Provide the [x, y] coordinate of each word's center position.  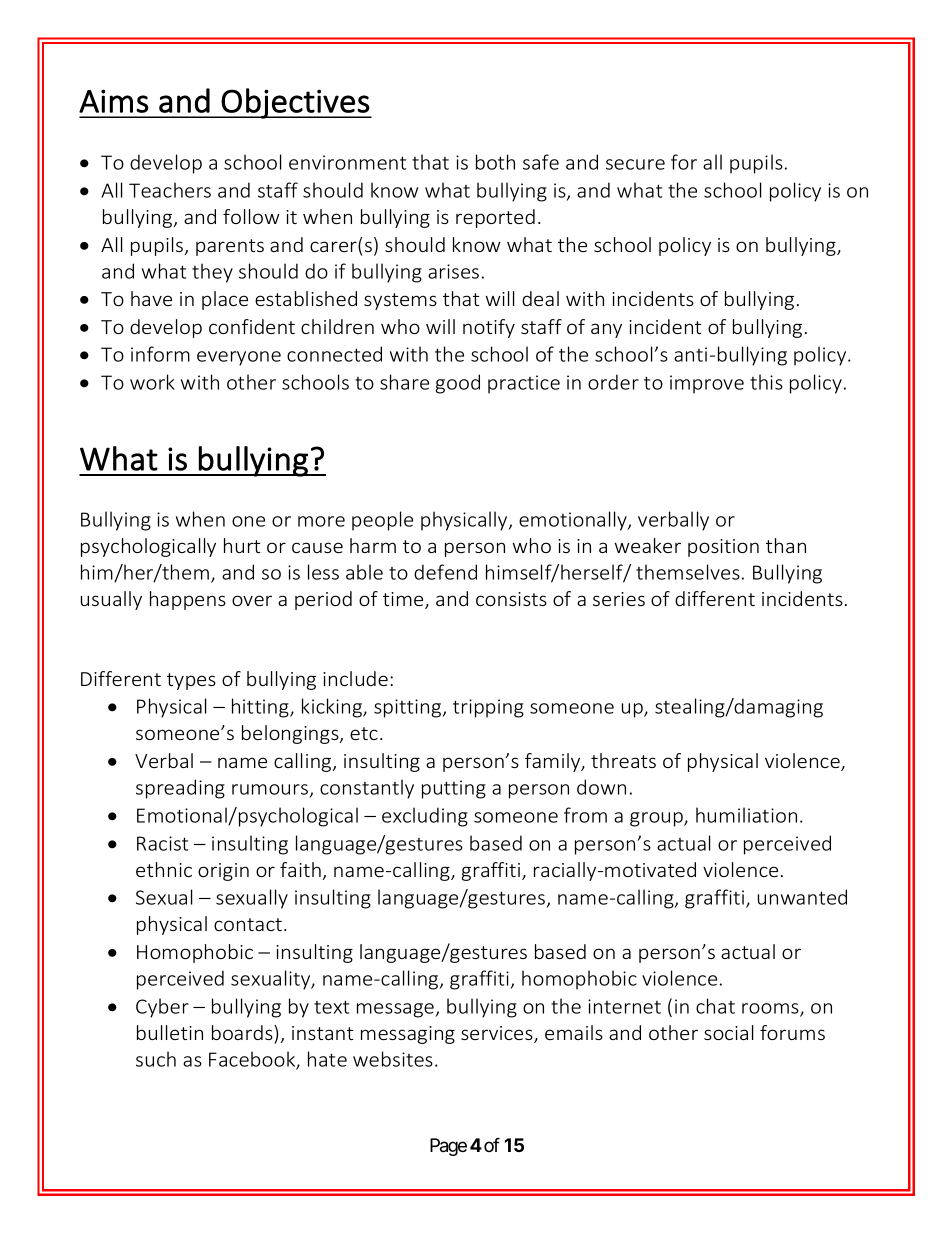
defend [445, 572]
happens [188, 600]
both [495, 162]
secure [635, 164]
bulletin [170, 1032]
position [723, 548]
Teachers [170, 190]
